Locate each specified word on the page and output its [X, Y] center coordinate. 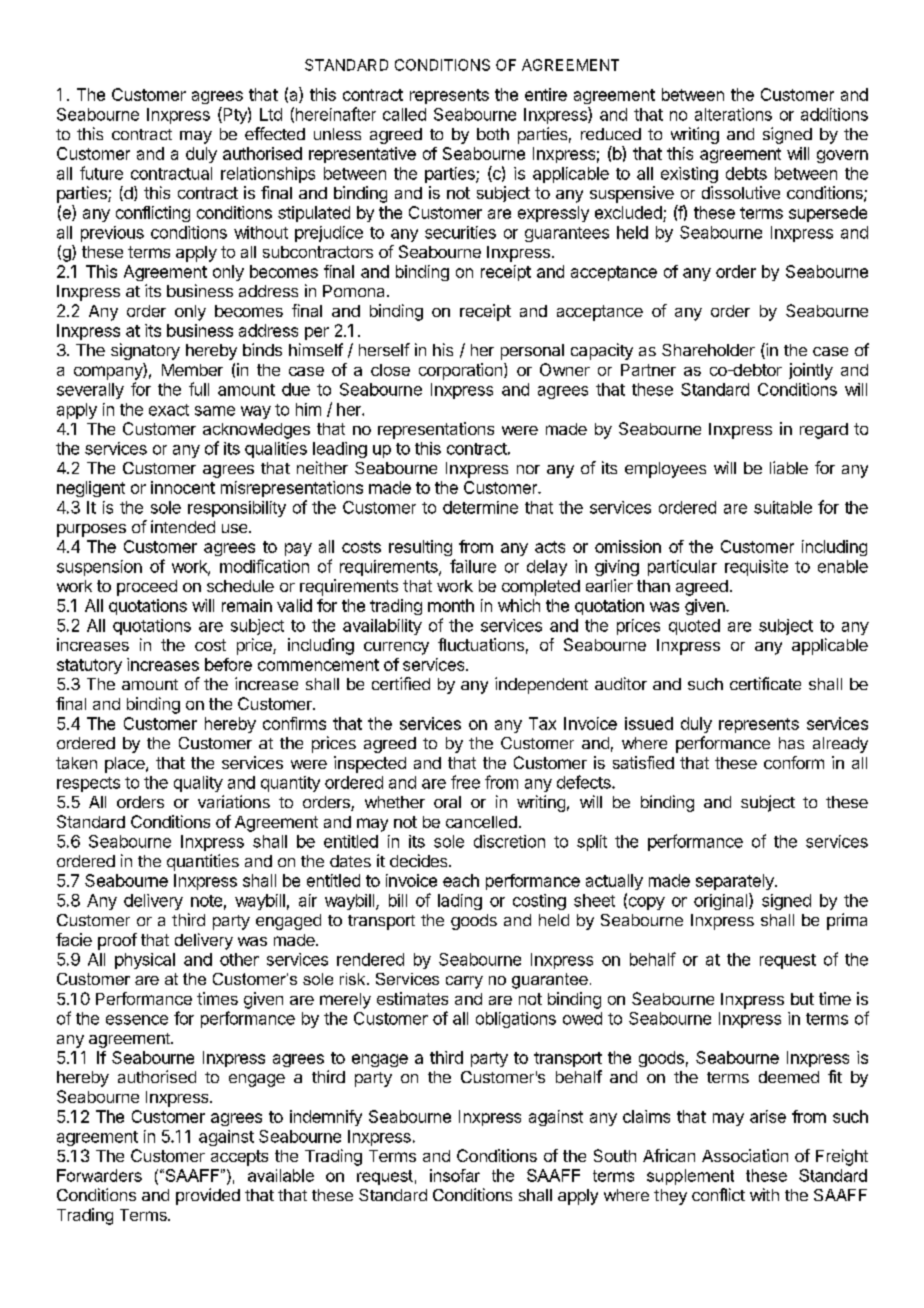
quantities [203, 862]
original [722, 901]
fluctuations [481, 644]
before [228, 664]
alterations [733, 114]
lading [460, 902]
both [493, 134]
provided [208, 1196]
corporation [460, 371]
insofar [455, 1175]
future [101, 173]
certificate [765, 683]
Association [745, 1155]
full [199, 389]
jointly [811, 371]
